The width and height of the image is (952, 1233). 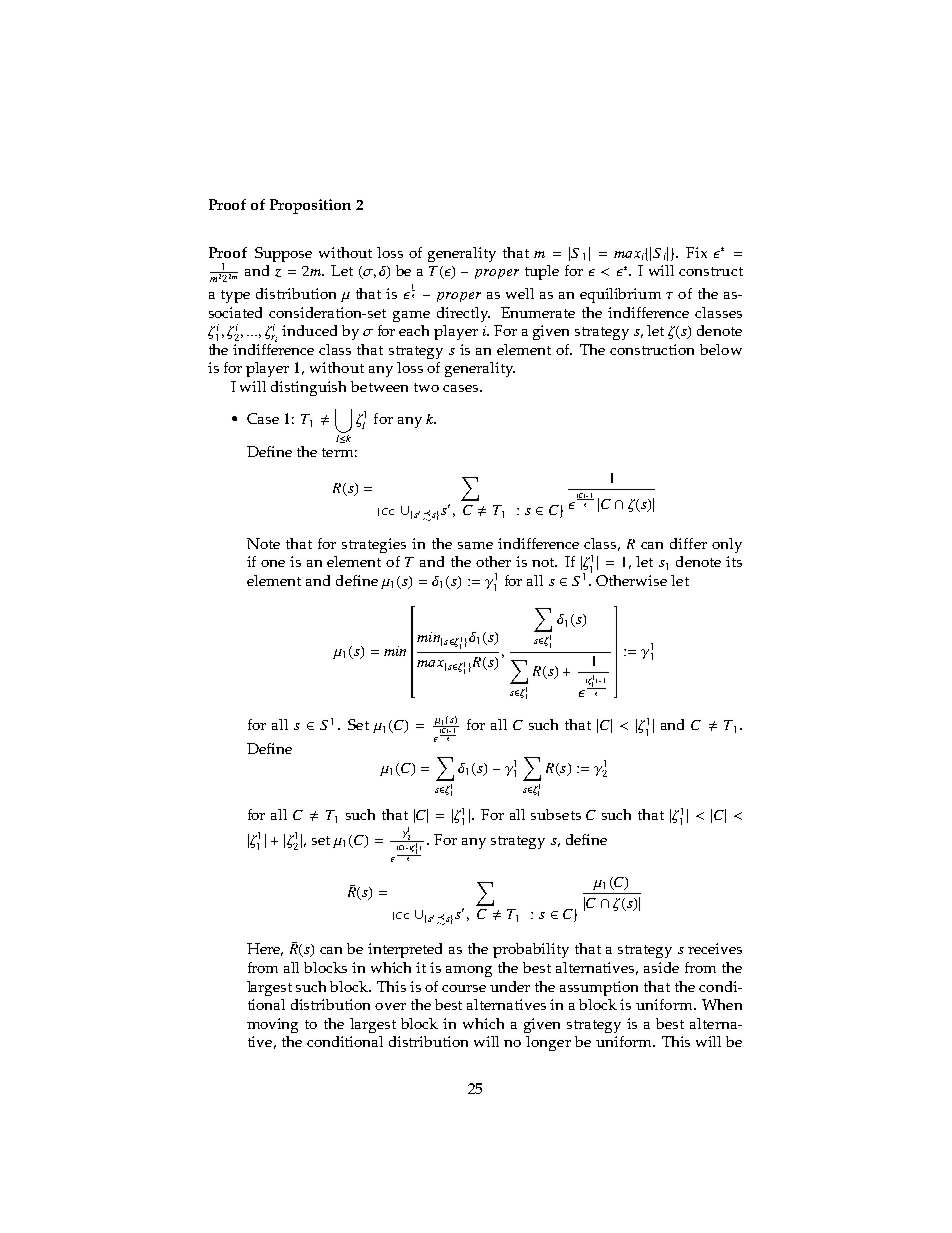 What do you see at coordinates (734, 561) in the image?
I see `its` at bounding box center [734, 561].
